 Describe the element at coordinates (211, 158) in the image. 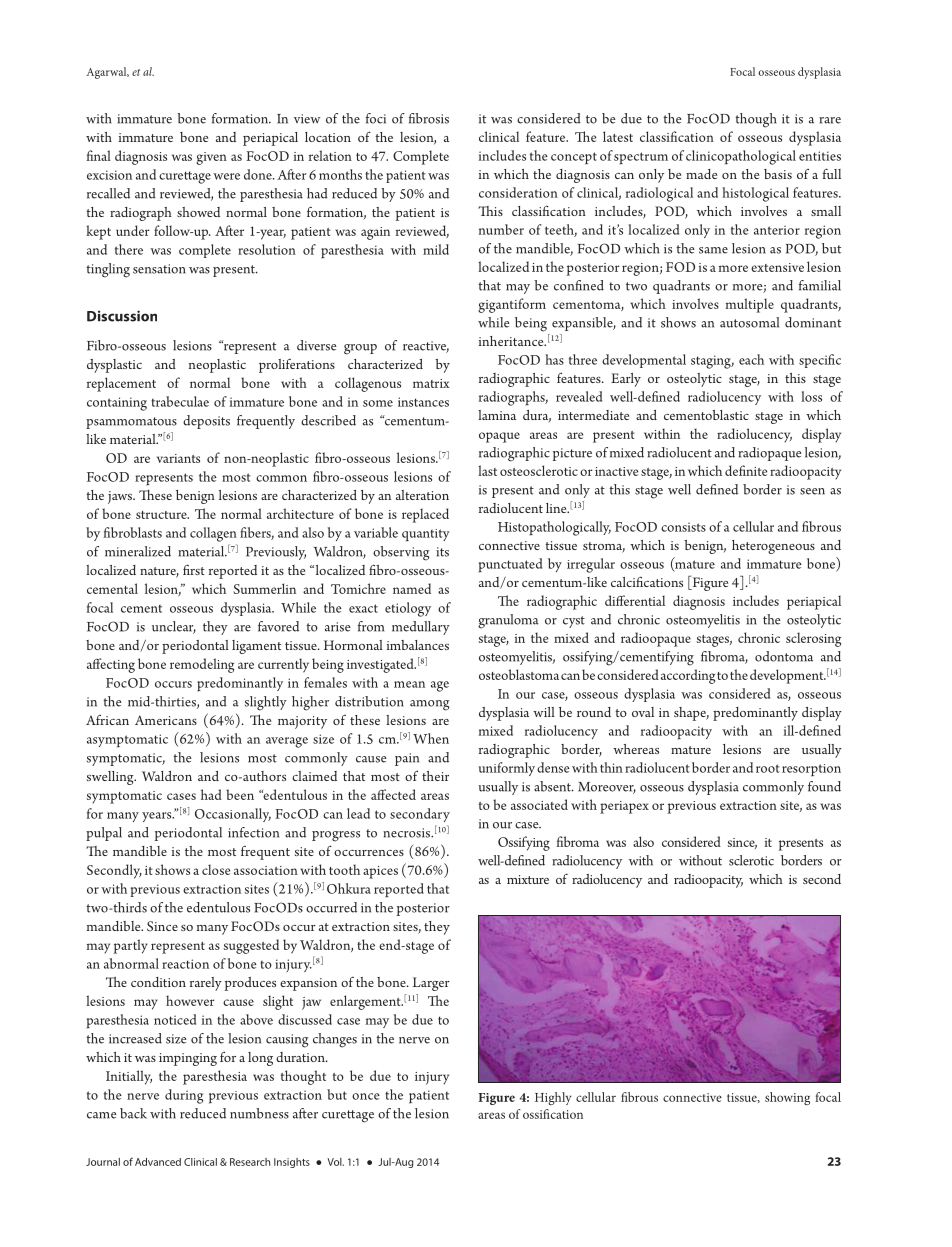

I see `given` at that location.
